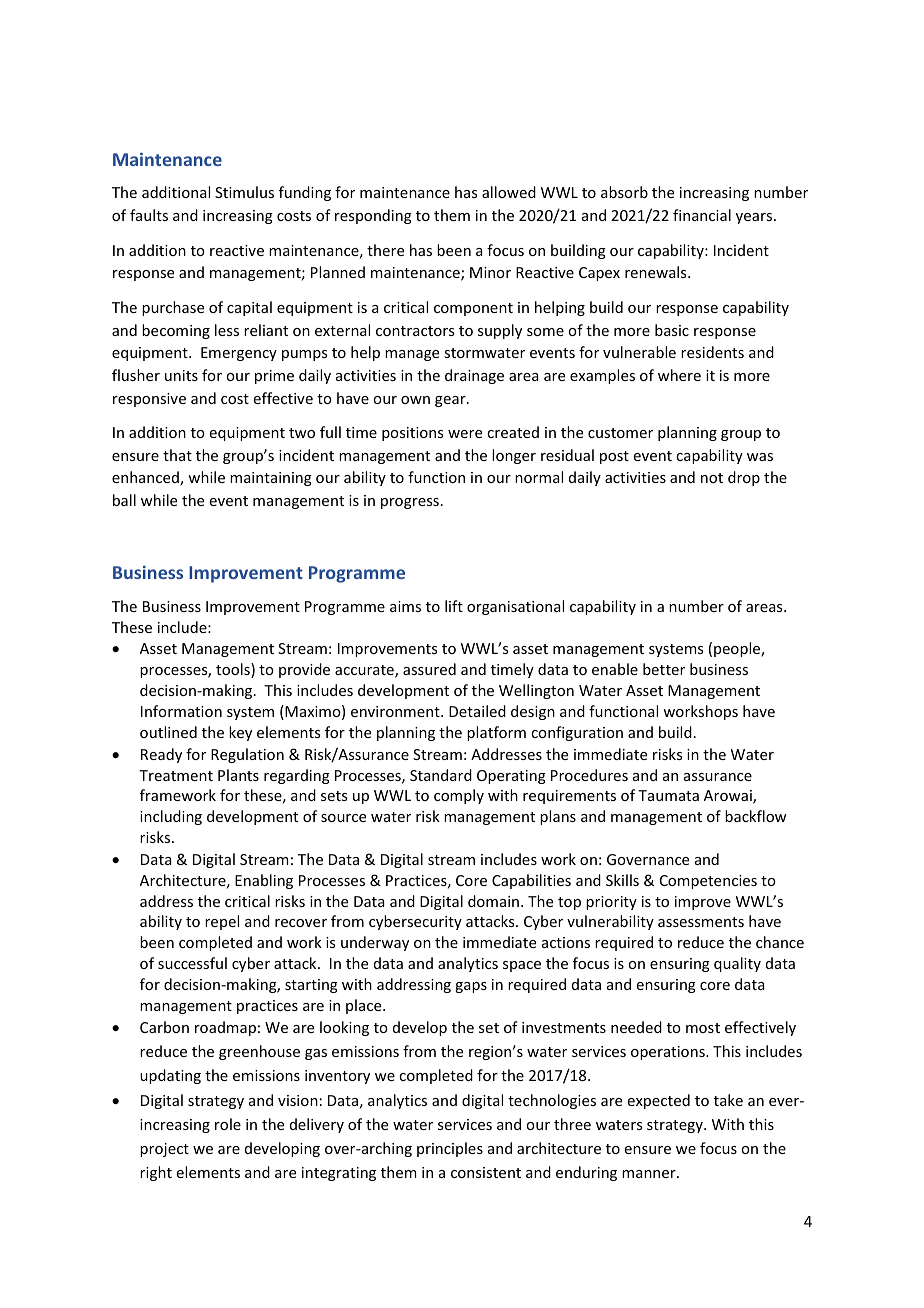  Describe the element at coordinates (450, 1149) in the screenshot. I see `principles` at that location.
